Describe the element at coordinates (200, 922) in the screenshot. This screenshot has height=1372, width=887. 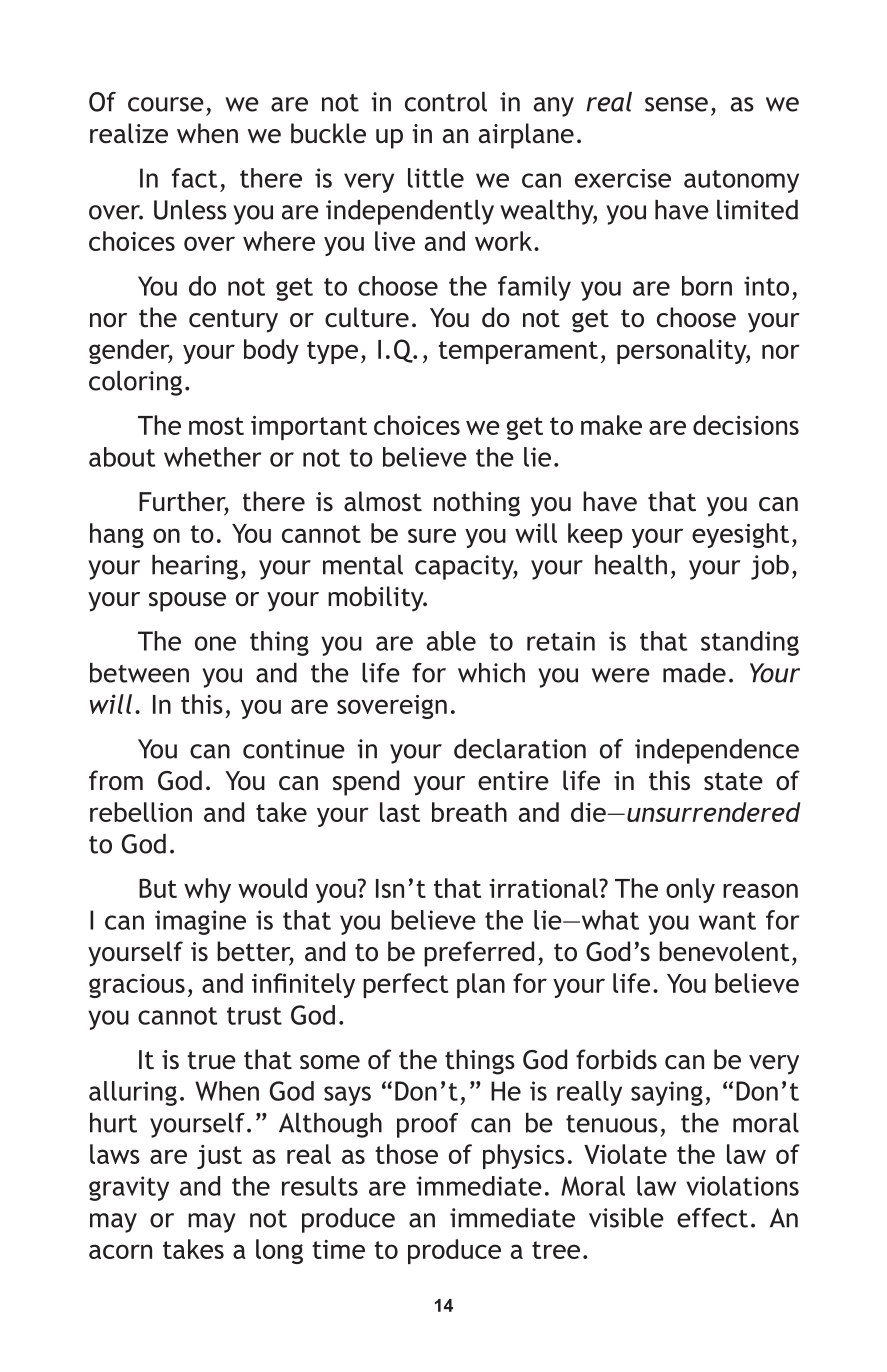
I see `imagine` at that location.
